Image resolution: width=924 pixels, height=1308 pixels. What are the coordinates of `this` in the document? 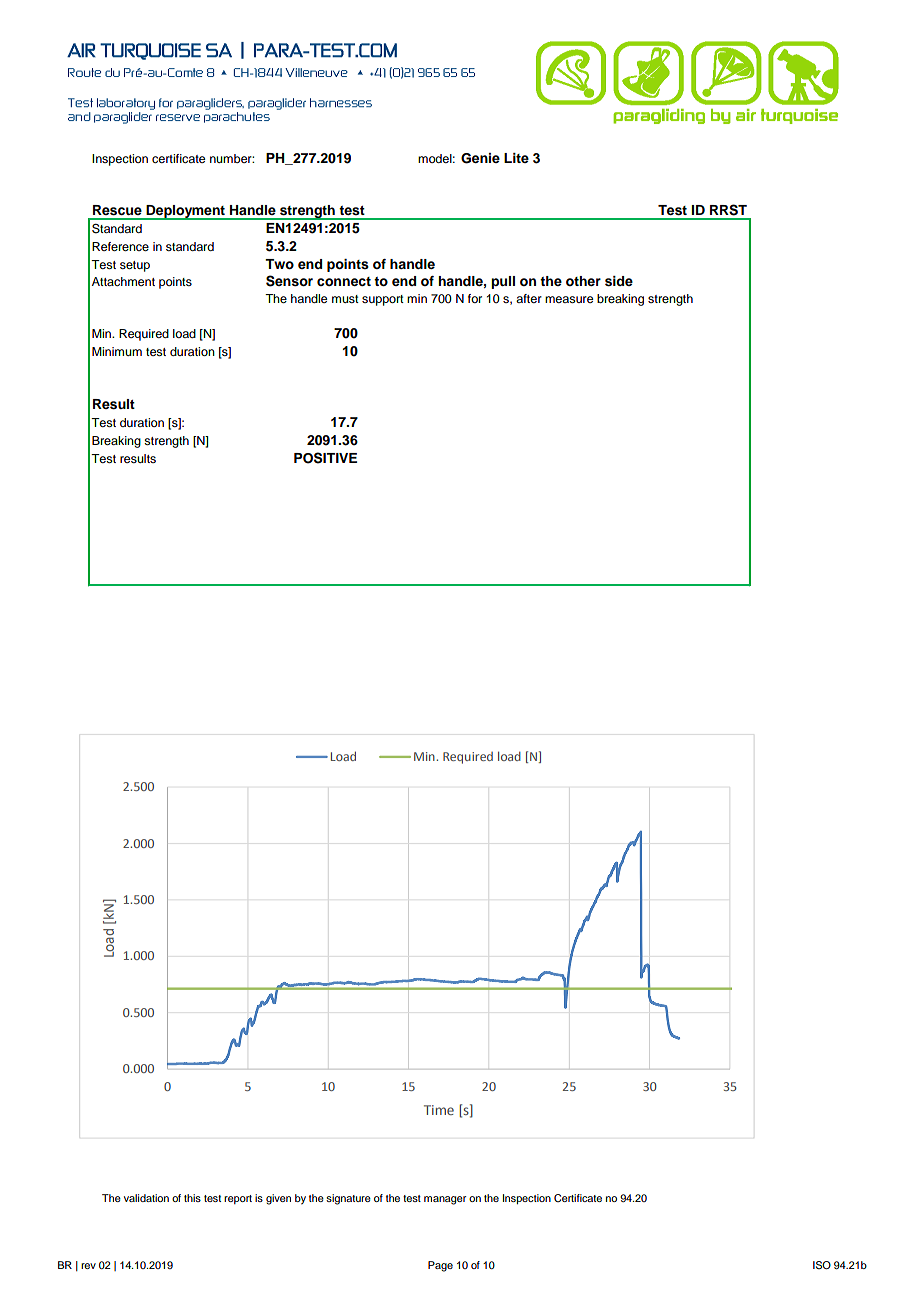 It's located at (192, 1198).
